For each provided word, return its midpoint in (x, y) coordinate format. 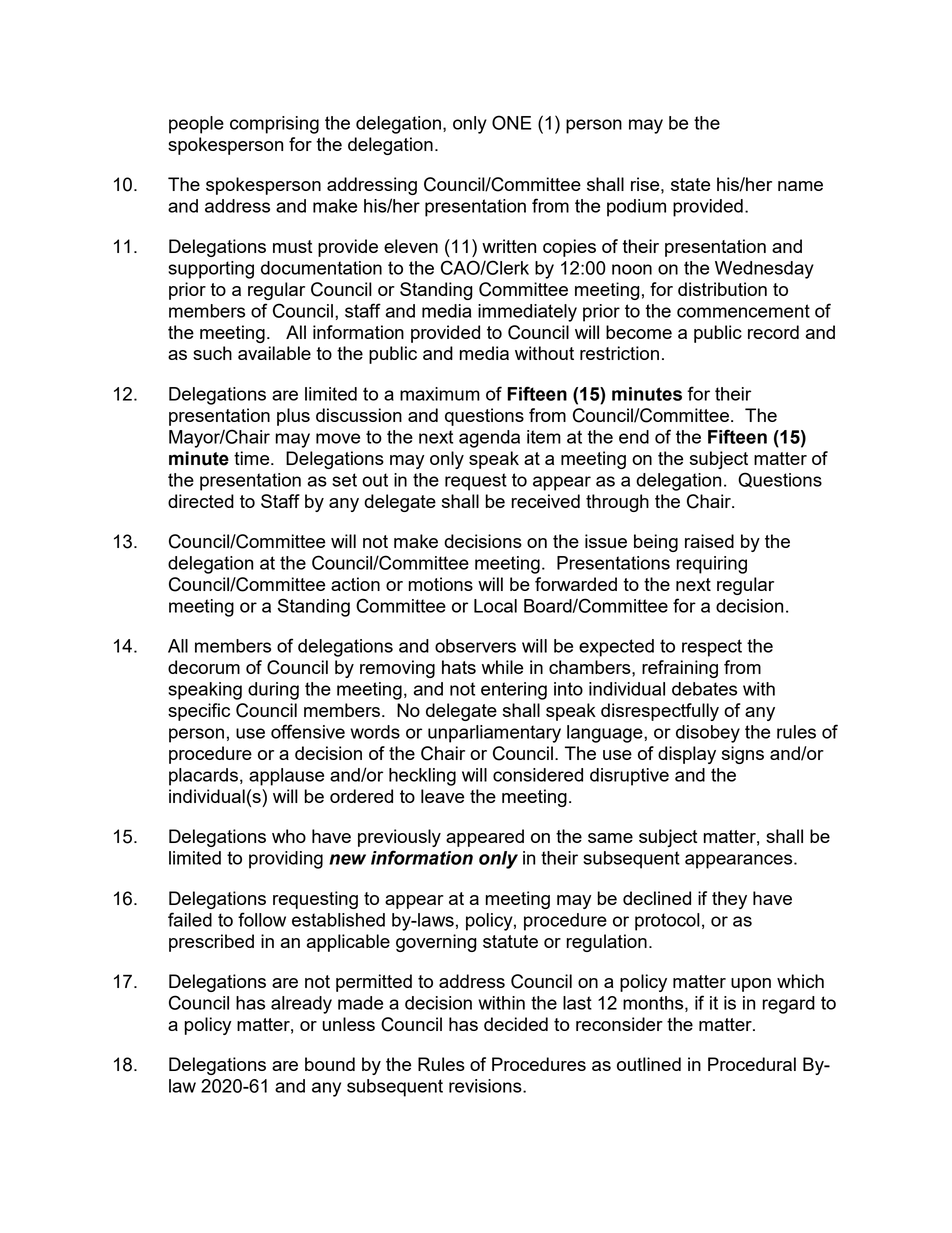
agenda (489, 439)
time (253, 458)
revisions (486, 1086)
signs (743, 755)
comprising (274, 125)
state (690, 184)
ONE (512, 122)
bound (330, 1064)
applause (286, 777)
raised (709, 541)
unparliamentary (494, 734)
